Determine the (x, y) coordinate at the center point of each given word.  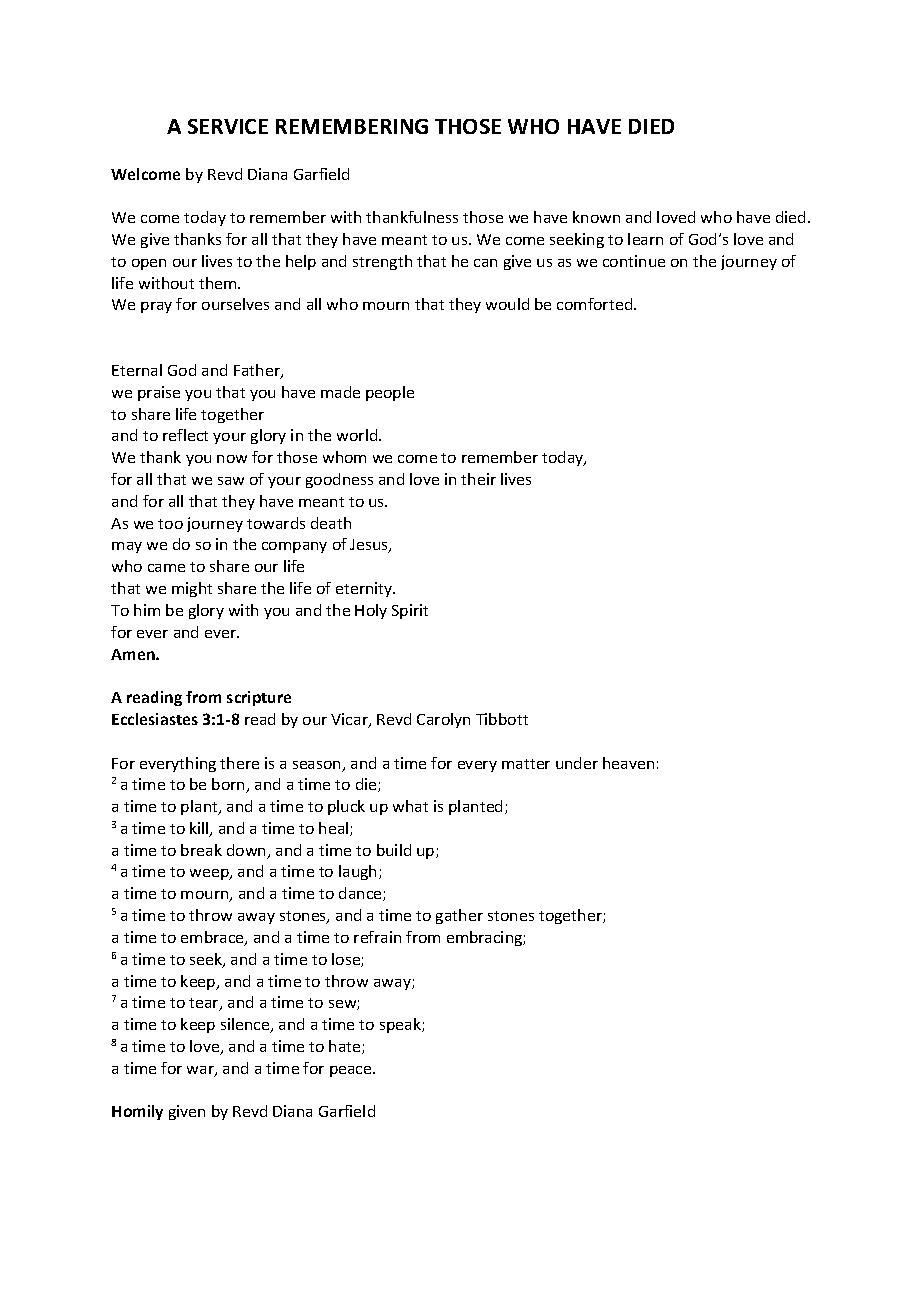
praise (159, 393)
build (394, 850)
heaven (628, 763)
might (192, 589)
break (201, 850)
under (577, 763)
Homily (137, 1112)
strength (382, 262)
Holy (371, 611)
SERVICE (228, 126)
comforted (596, 304)
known (596, 217)
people (390, 393)
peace (352, 1071)
